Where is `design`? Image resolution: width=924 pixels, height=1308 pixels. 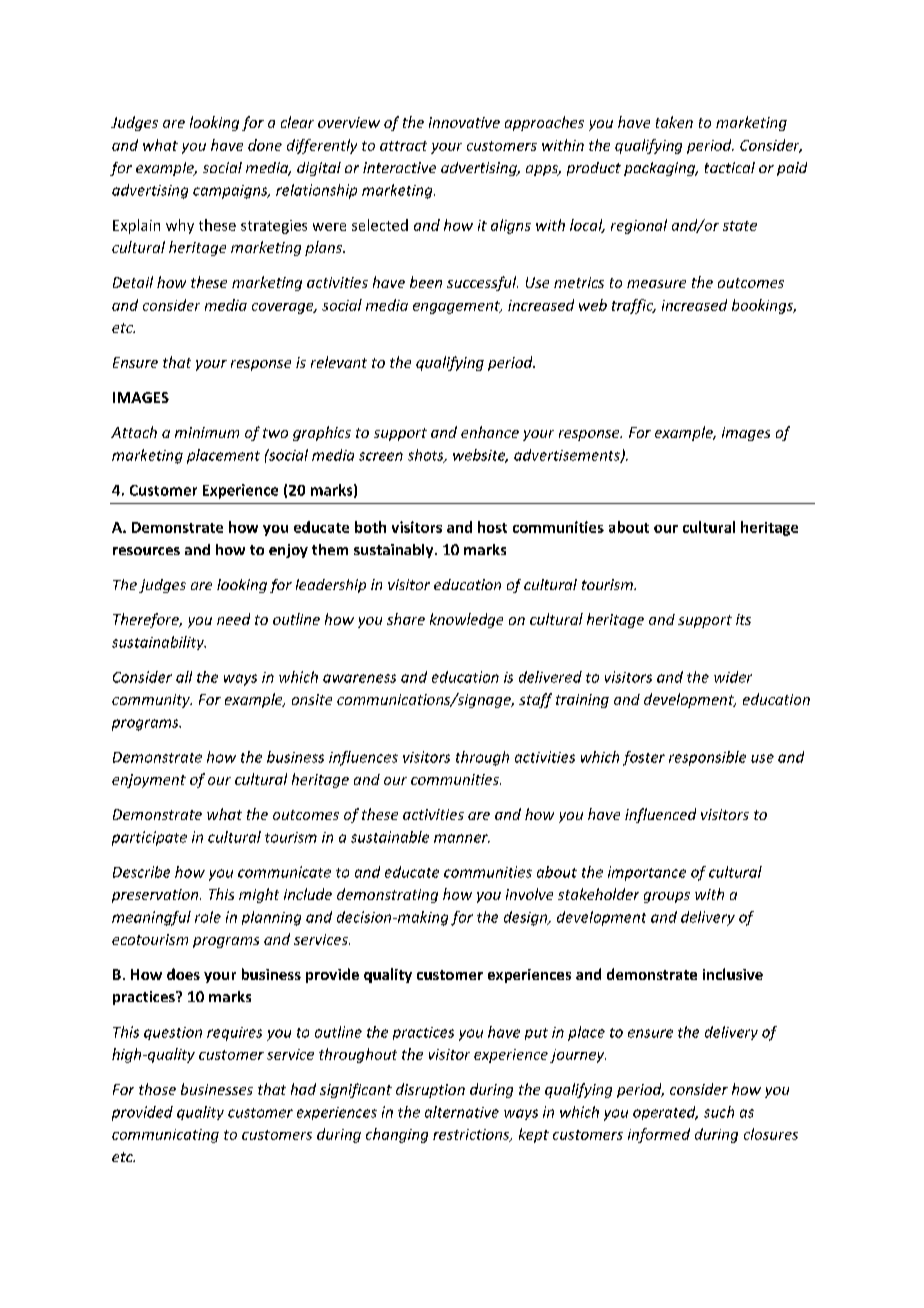 design is located at coordinates (527, 918).
